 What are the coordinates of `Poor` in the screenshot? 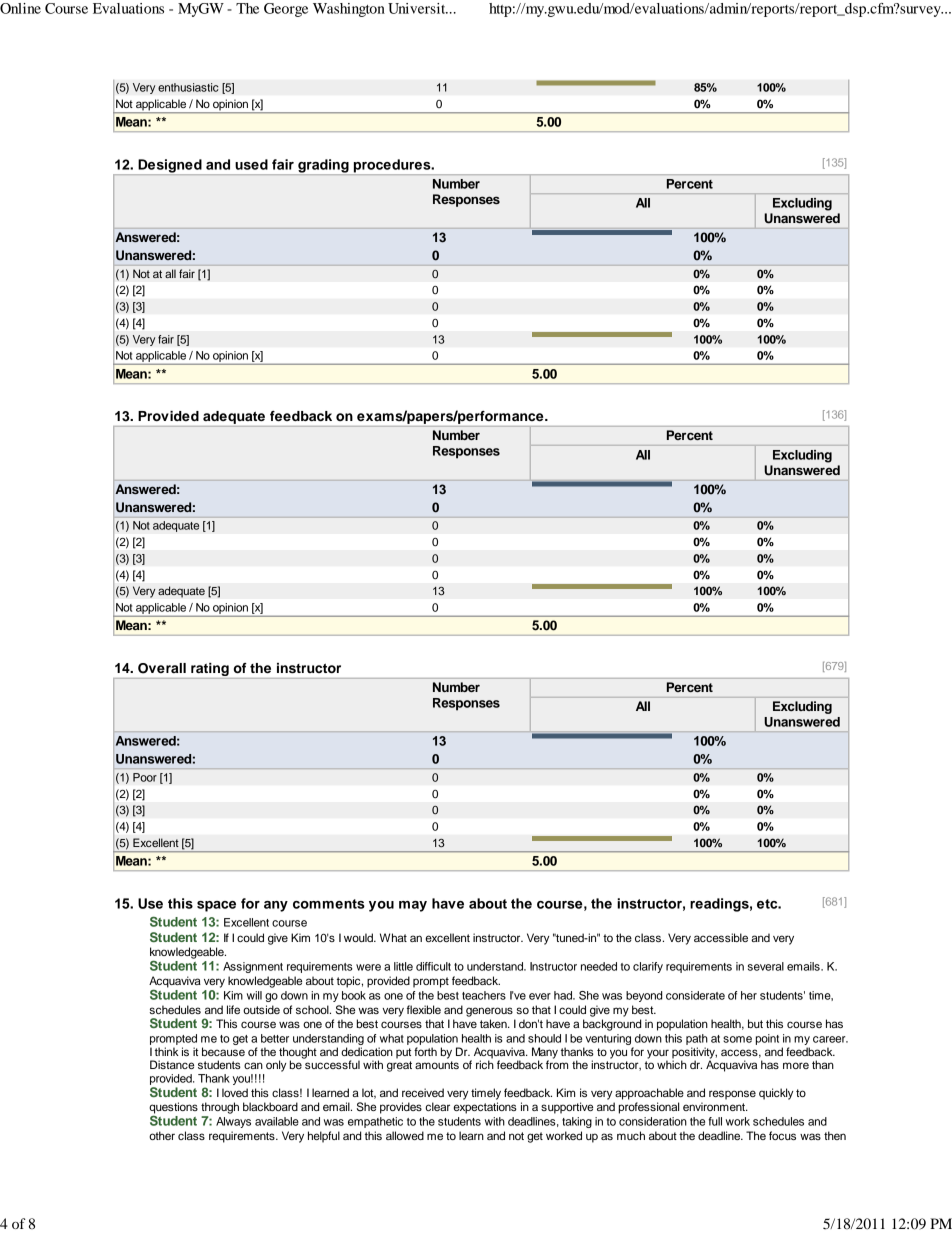 It's located at (145, 777).
